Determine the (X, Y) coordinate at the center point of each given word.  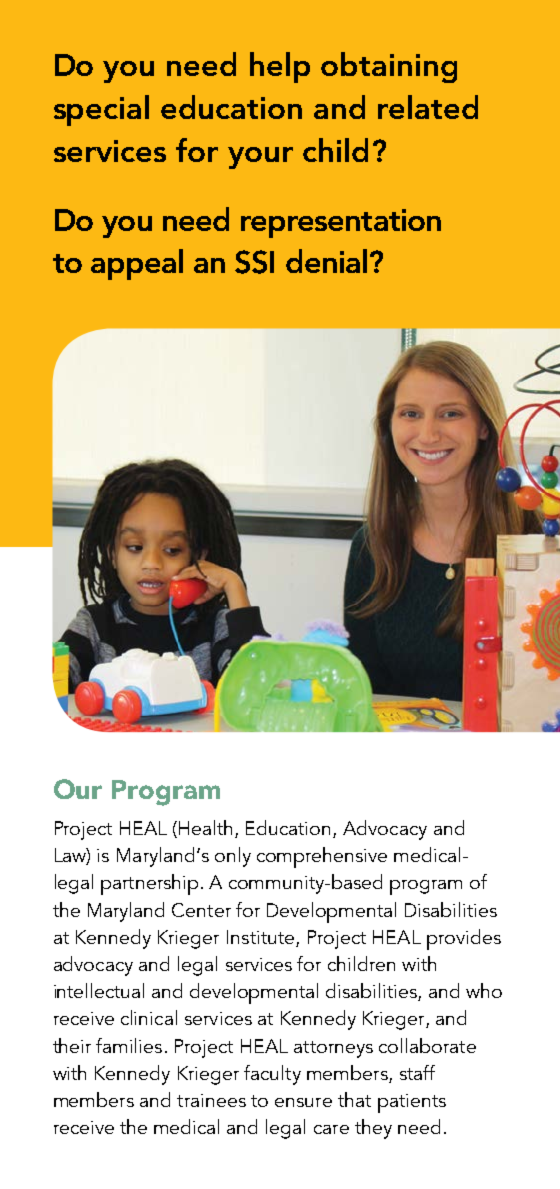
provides (464, 939)
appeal (137, 264)
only (233, 857)
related (428, 107)
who (484, 990)
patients (412, 1103)
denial (326, 261)
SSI (254, 262)
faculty (272, 1075)
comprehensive (322, 857)
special (101, 110)
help (280, 67)
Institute (260, 937)
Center (201, 910)
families (129, 1045)
